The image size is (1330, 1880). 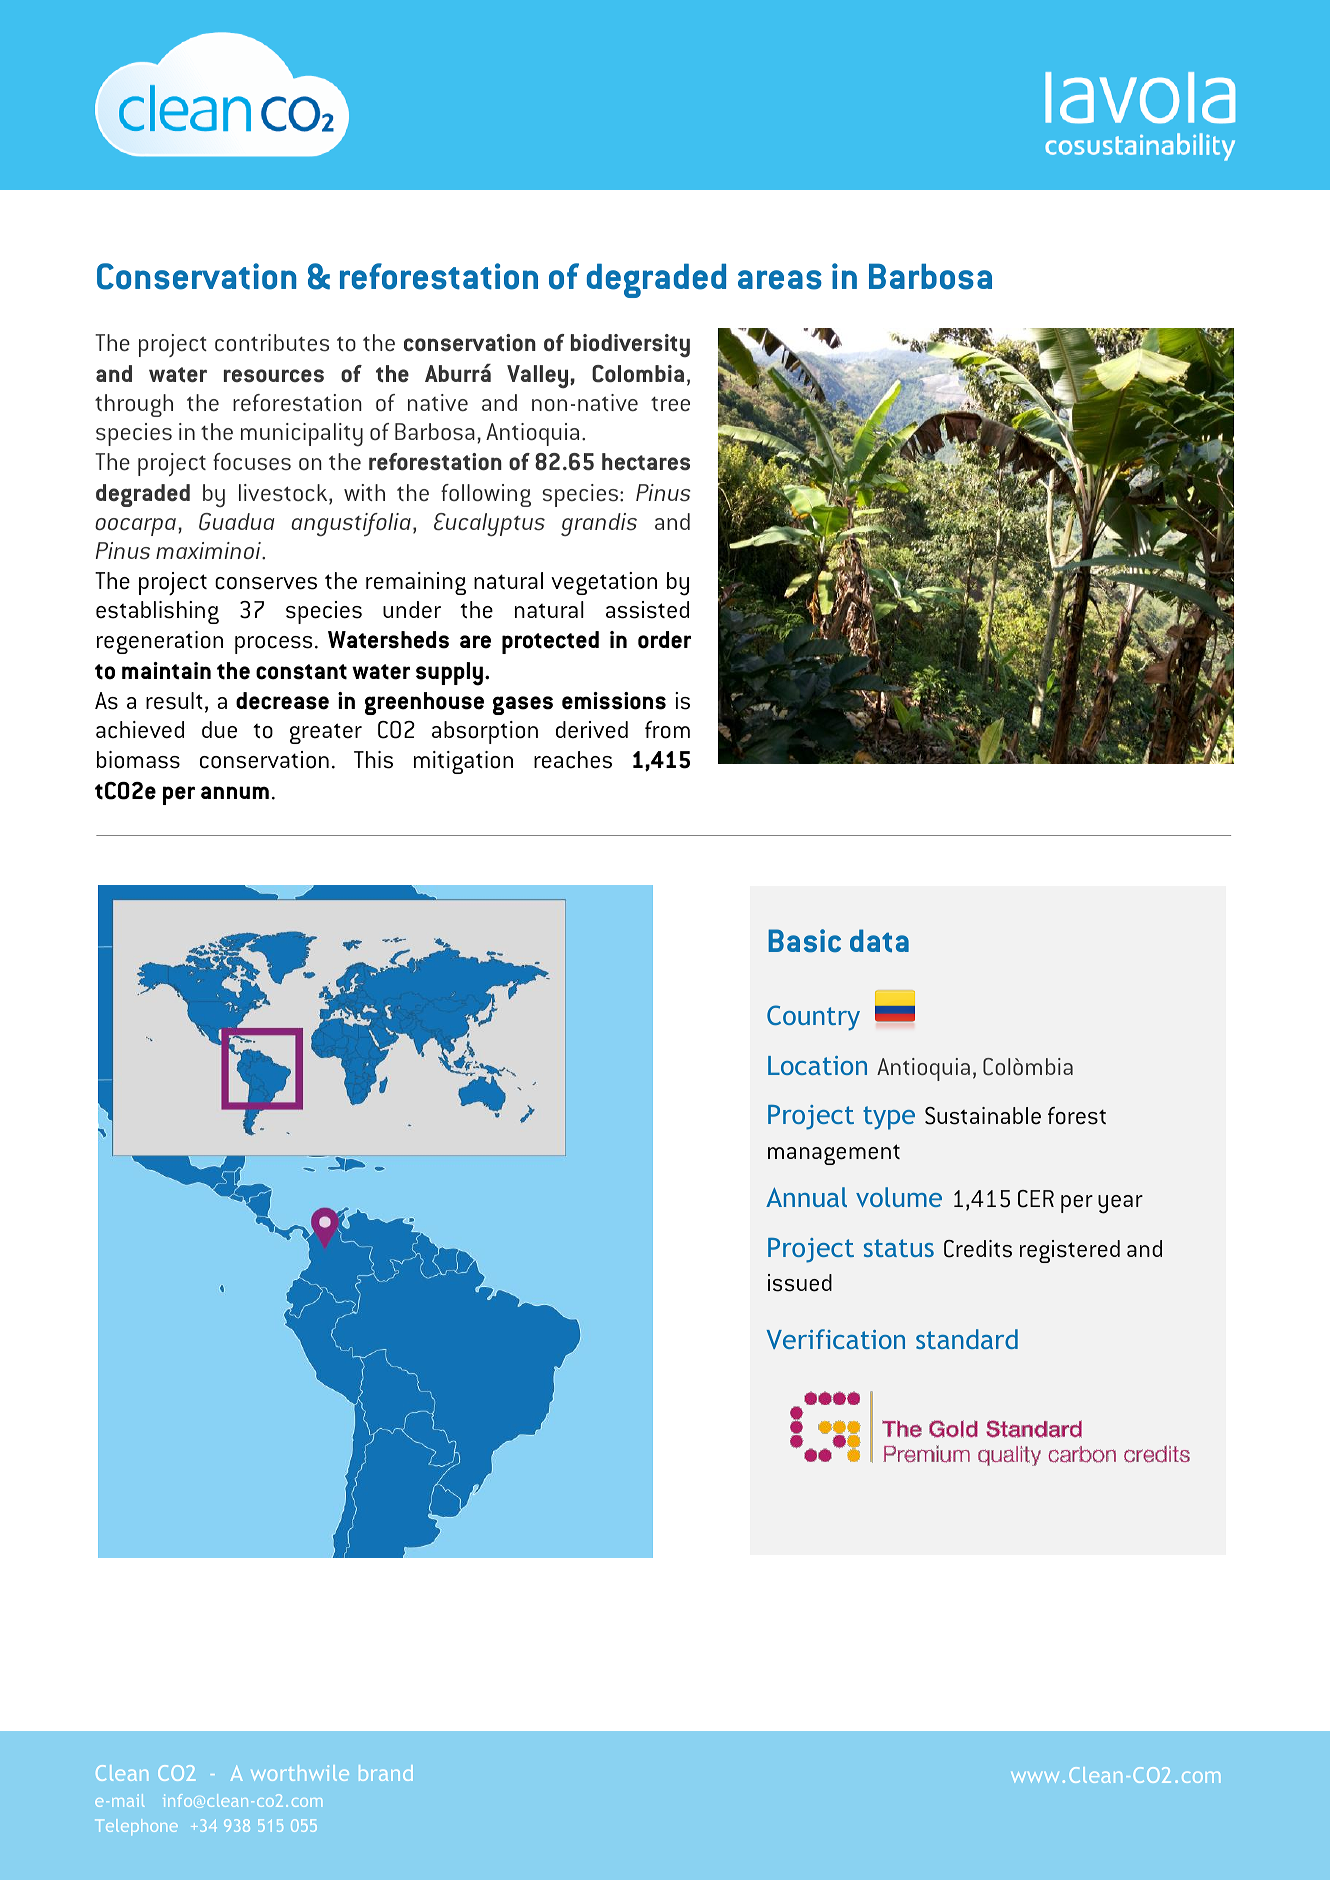 I want to click on process, so click(x=273, y=645).
